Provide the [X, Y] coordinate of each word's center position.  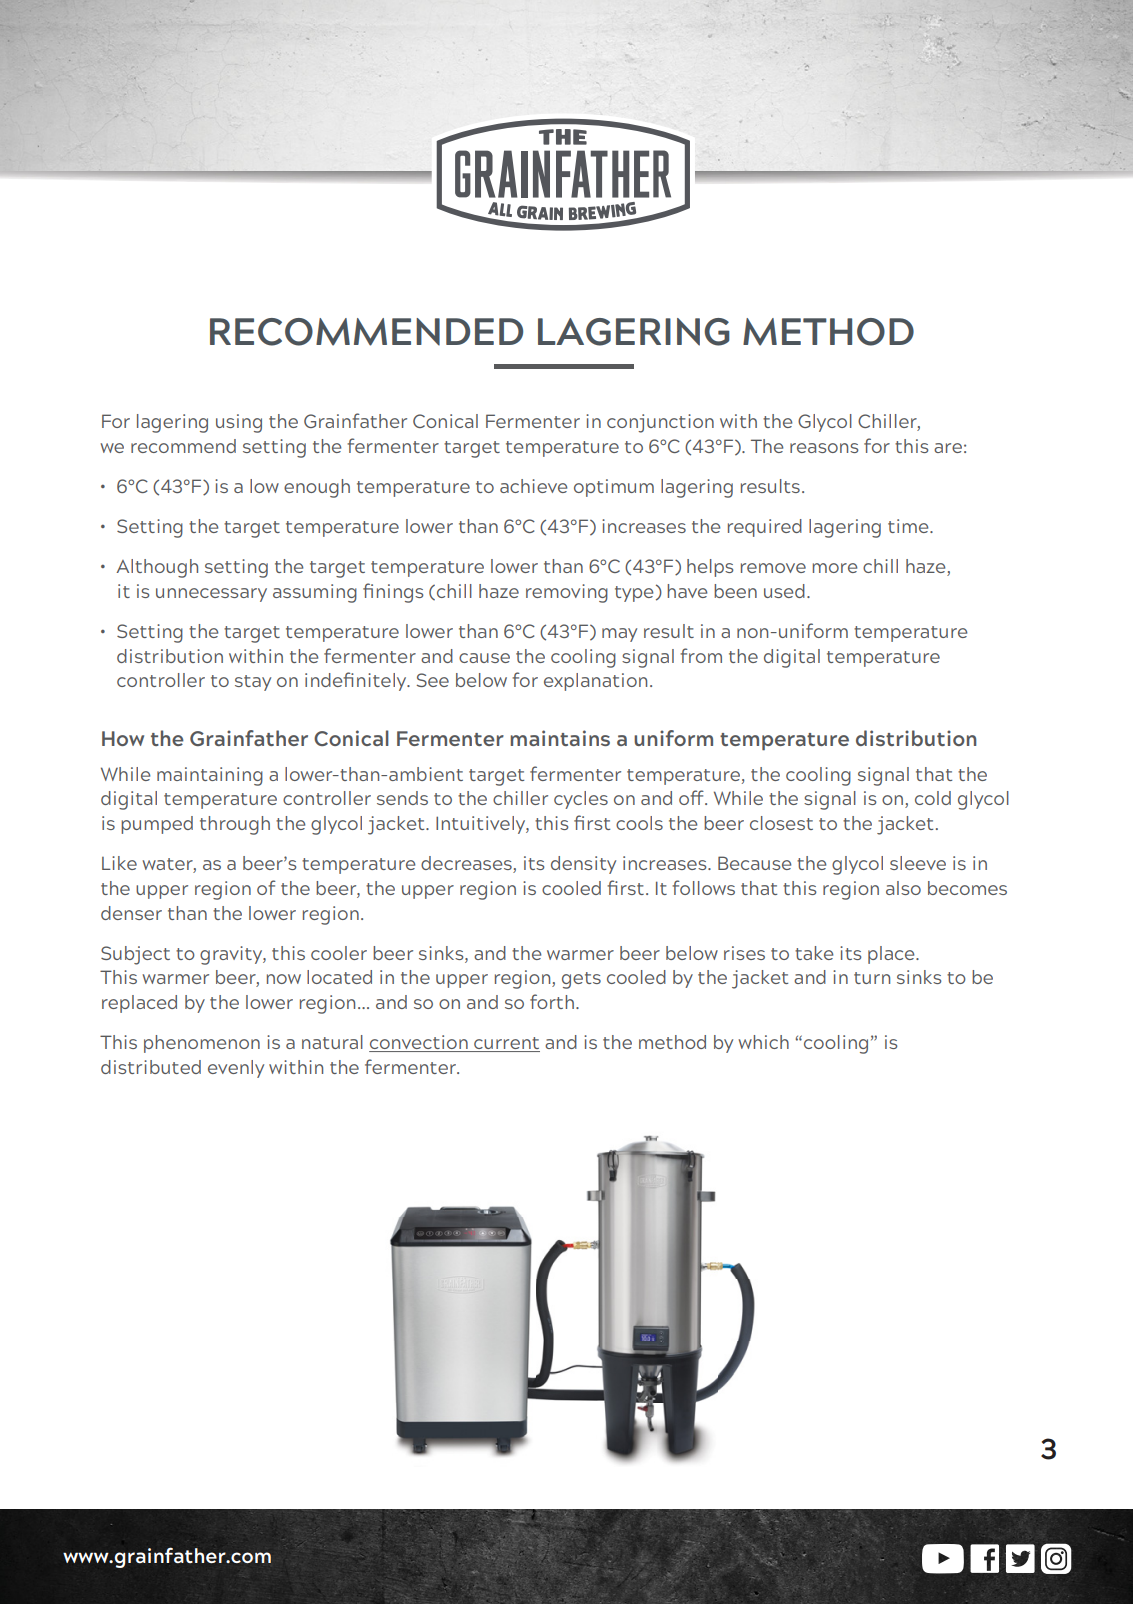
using [239, 423]
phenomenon [202, 1044]
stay [253, 683]
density [583, 865]
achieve [533, 486]
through [235, 825]
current [506, 1044]
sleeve [918, 863]
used [784, 591]
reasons [824, 448]
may [619, 635]
